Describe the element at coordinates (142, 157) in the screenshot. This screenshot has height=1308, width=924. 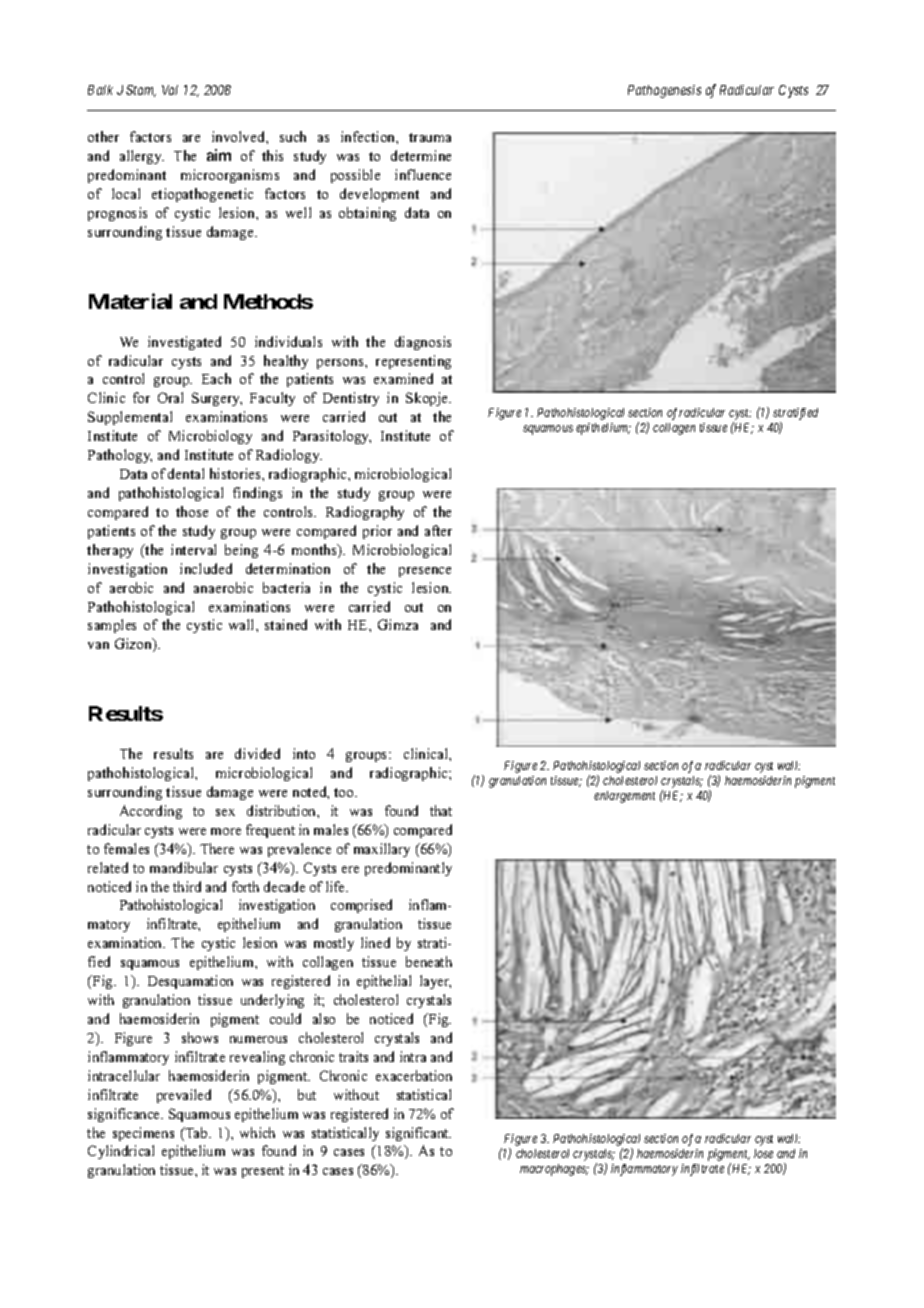
I see `allergy` at that location.
